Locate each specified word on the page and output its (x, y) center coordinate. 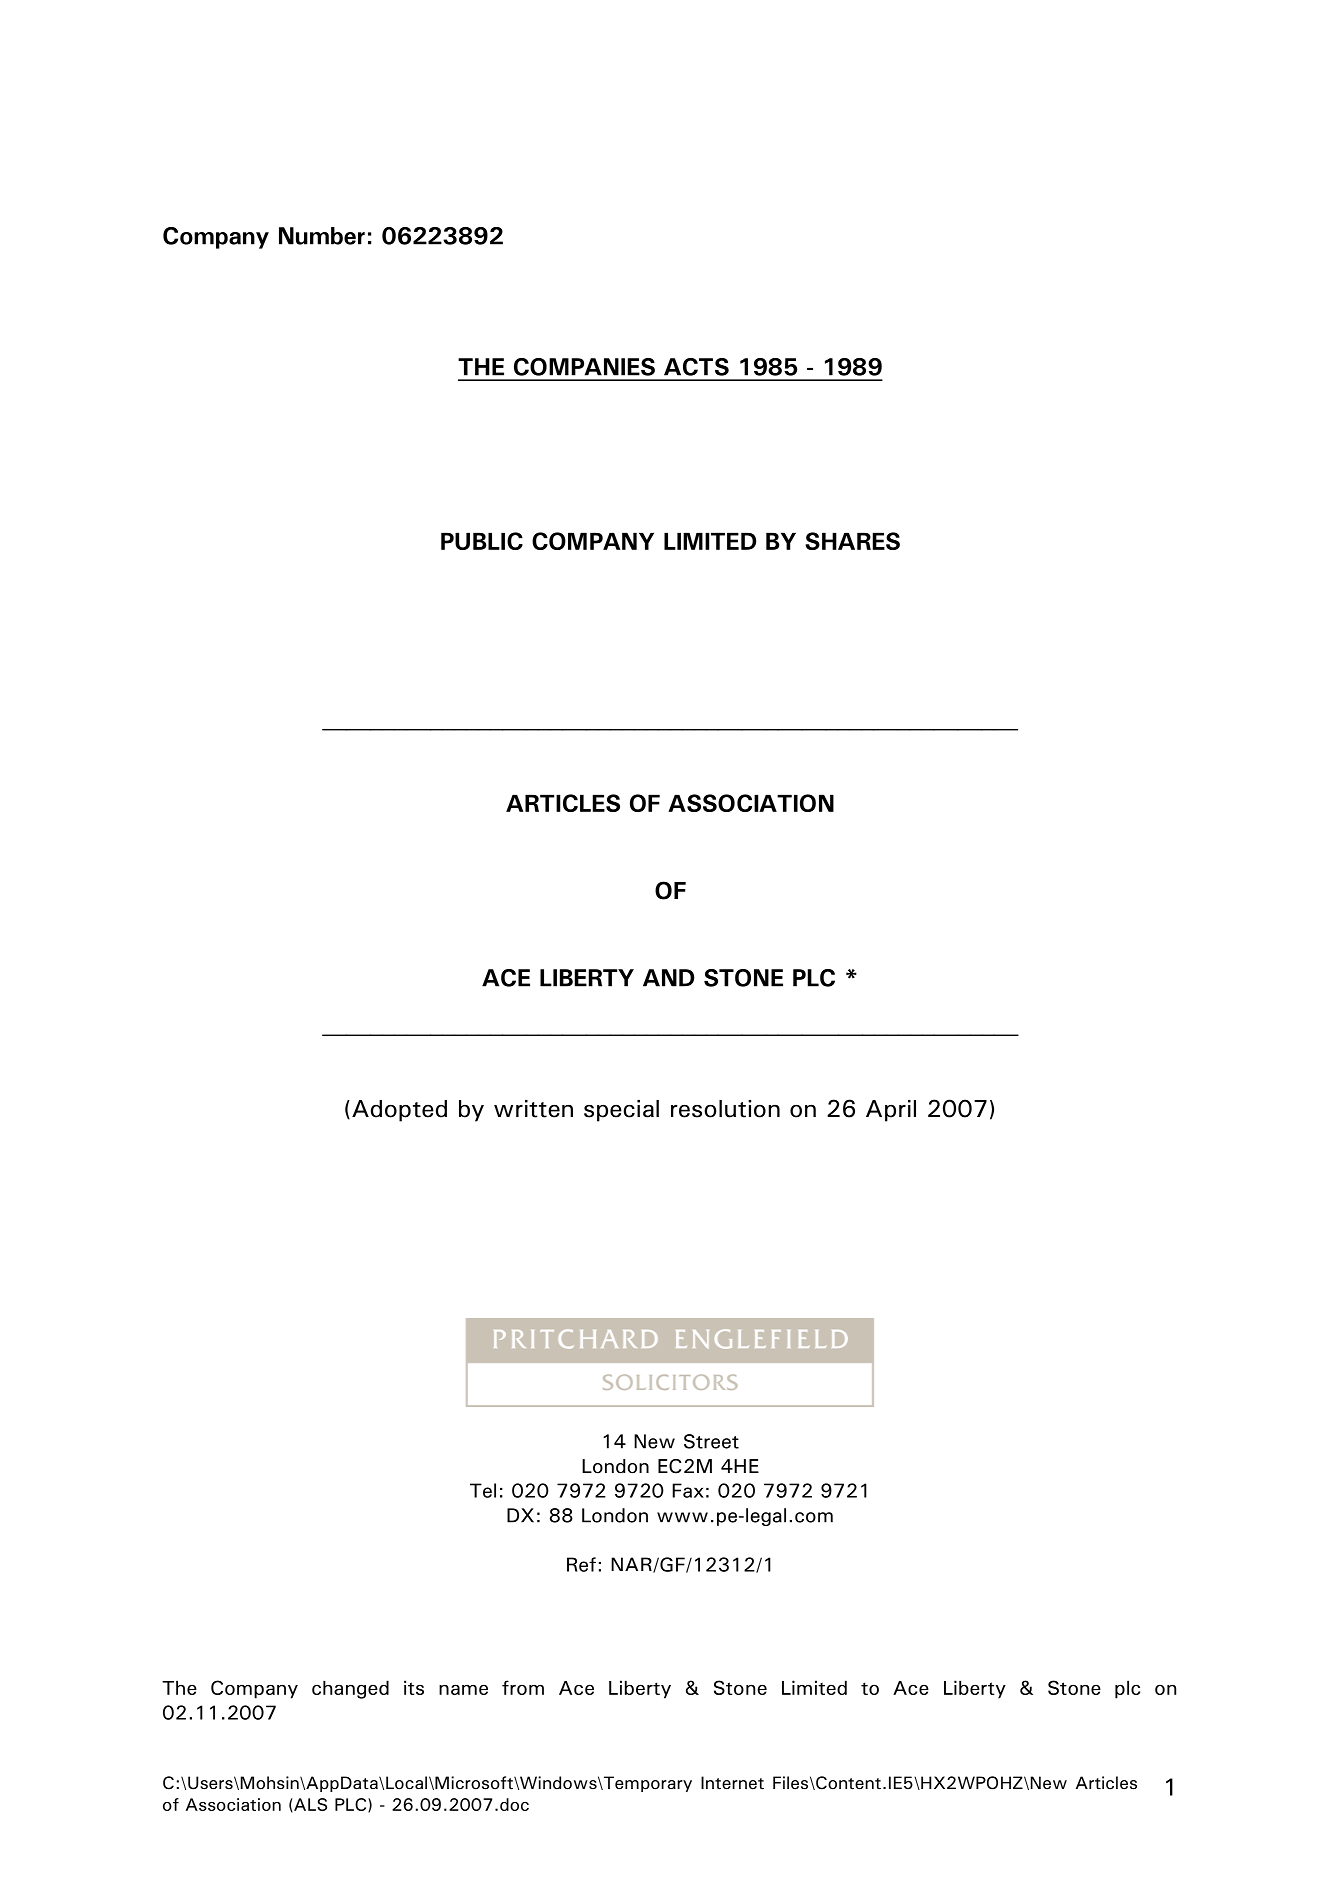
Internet (732, 1783)
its (414, 1687)
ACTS (696, 367)
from (523, 1687)
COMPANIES (584, 367)
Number (322, 236)
